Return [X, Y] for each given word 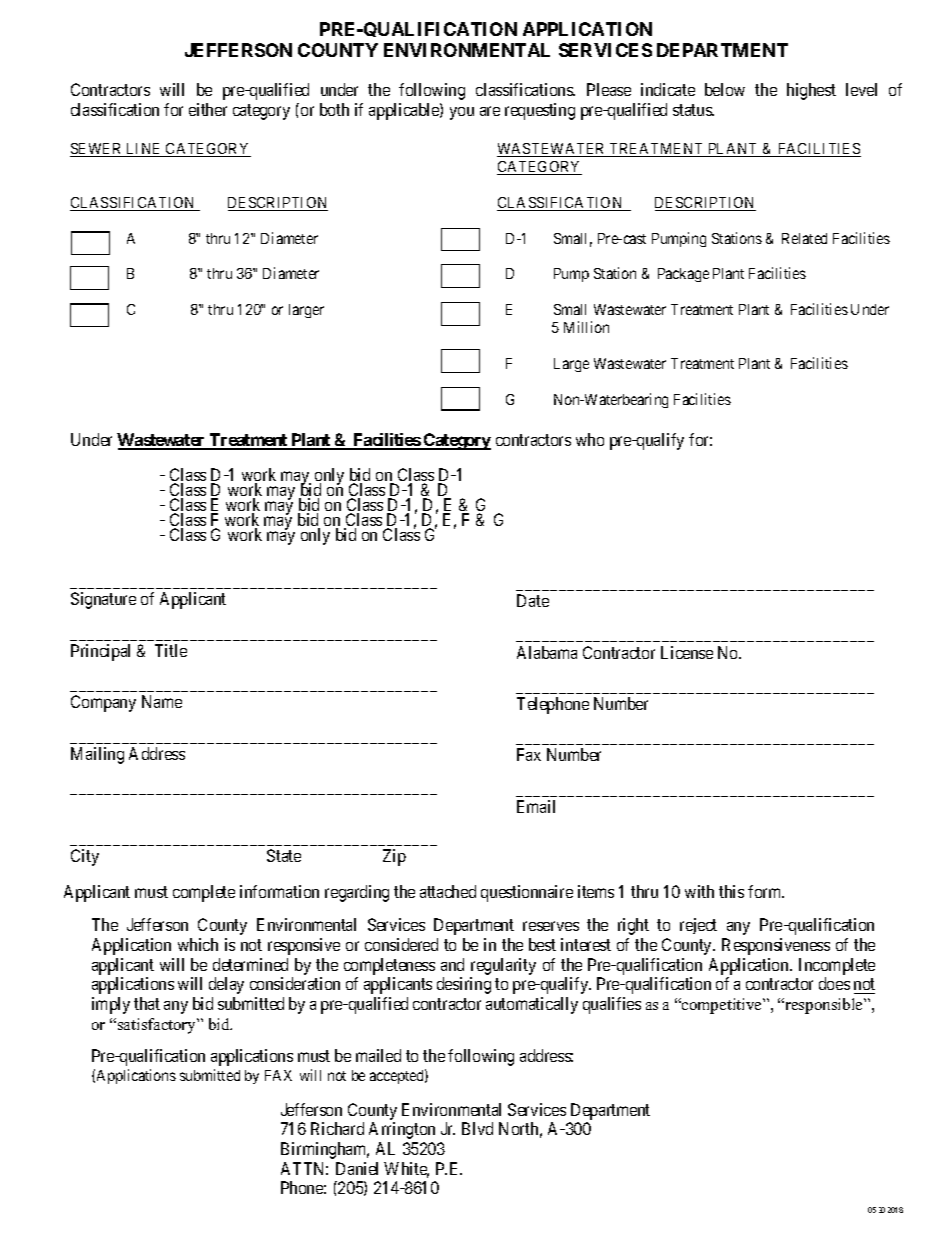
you [462, 113]
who [590, 439]
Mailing [97, 755]
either [208, 109]
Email [536, 806]
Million [586, 327]
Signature [103, 600]
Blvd [477, 1128]
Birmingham [325, 1150]
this [731, 891]
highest [811, 91]
